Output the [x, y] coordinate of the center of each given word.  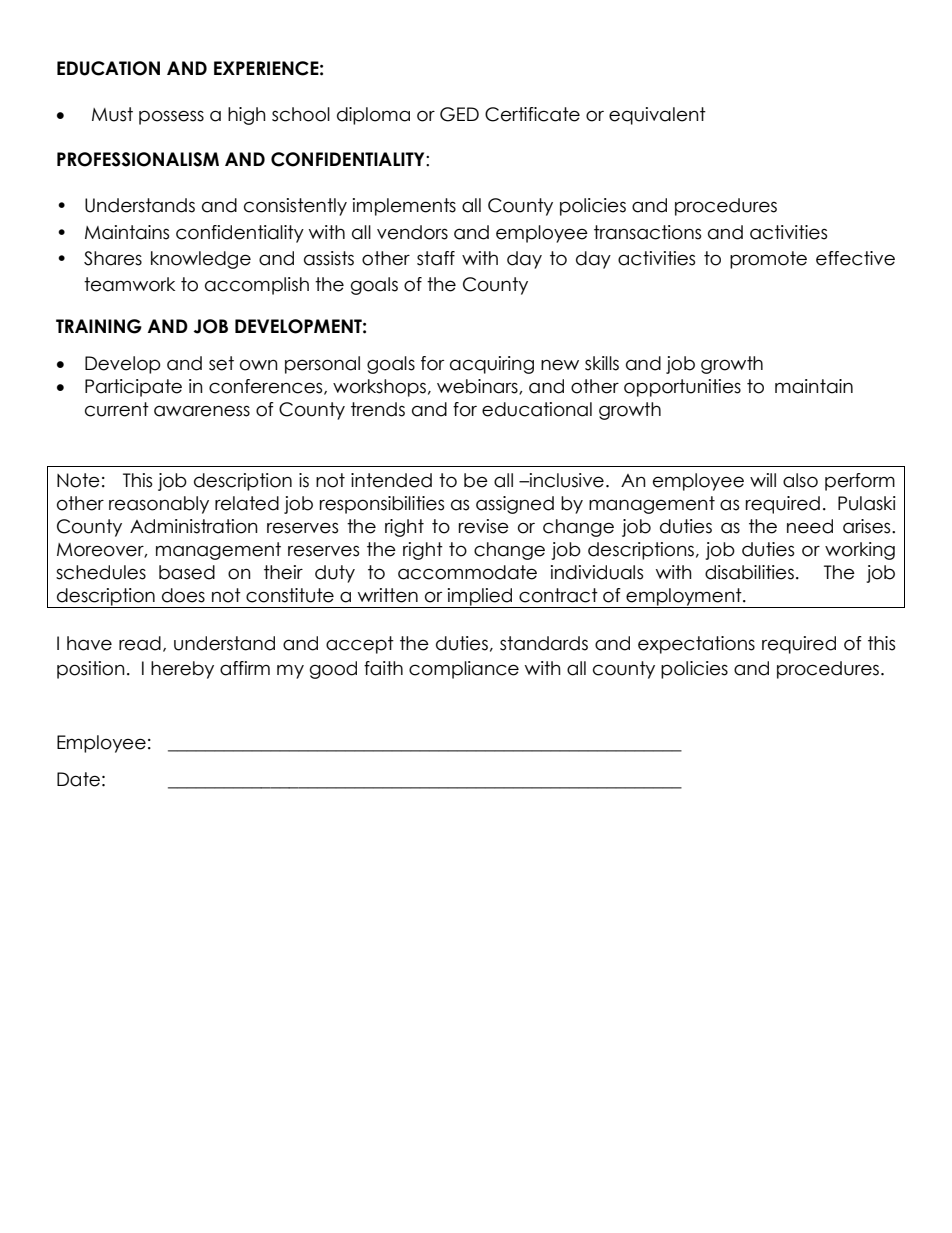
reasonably [159, 505]
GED [459, 114]
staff [436, 258]
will [763, 480]
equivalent [657, 116]
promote [768, 260]
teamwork [129, 284]
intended [391, 480]
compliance [464, 670]
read [140, 643]
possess [171, 117]
